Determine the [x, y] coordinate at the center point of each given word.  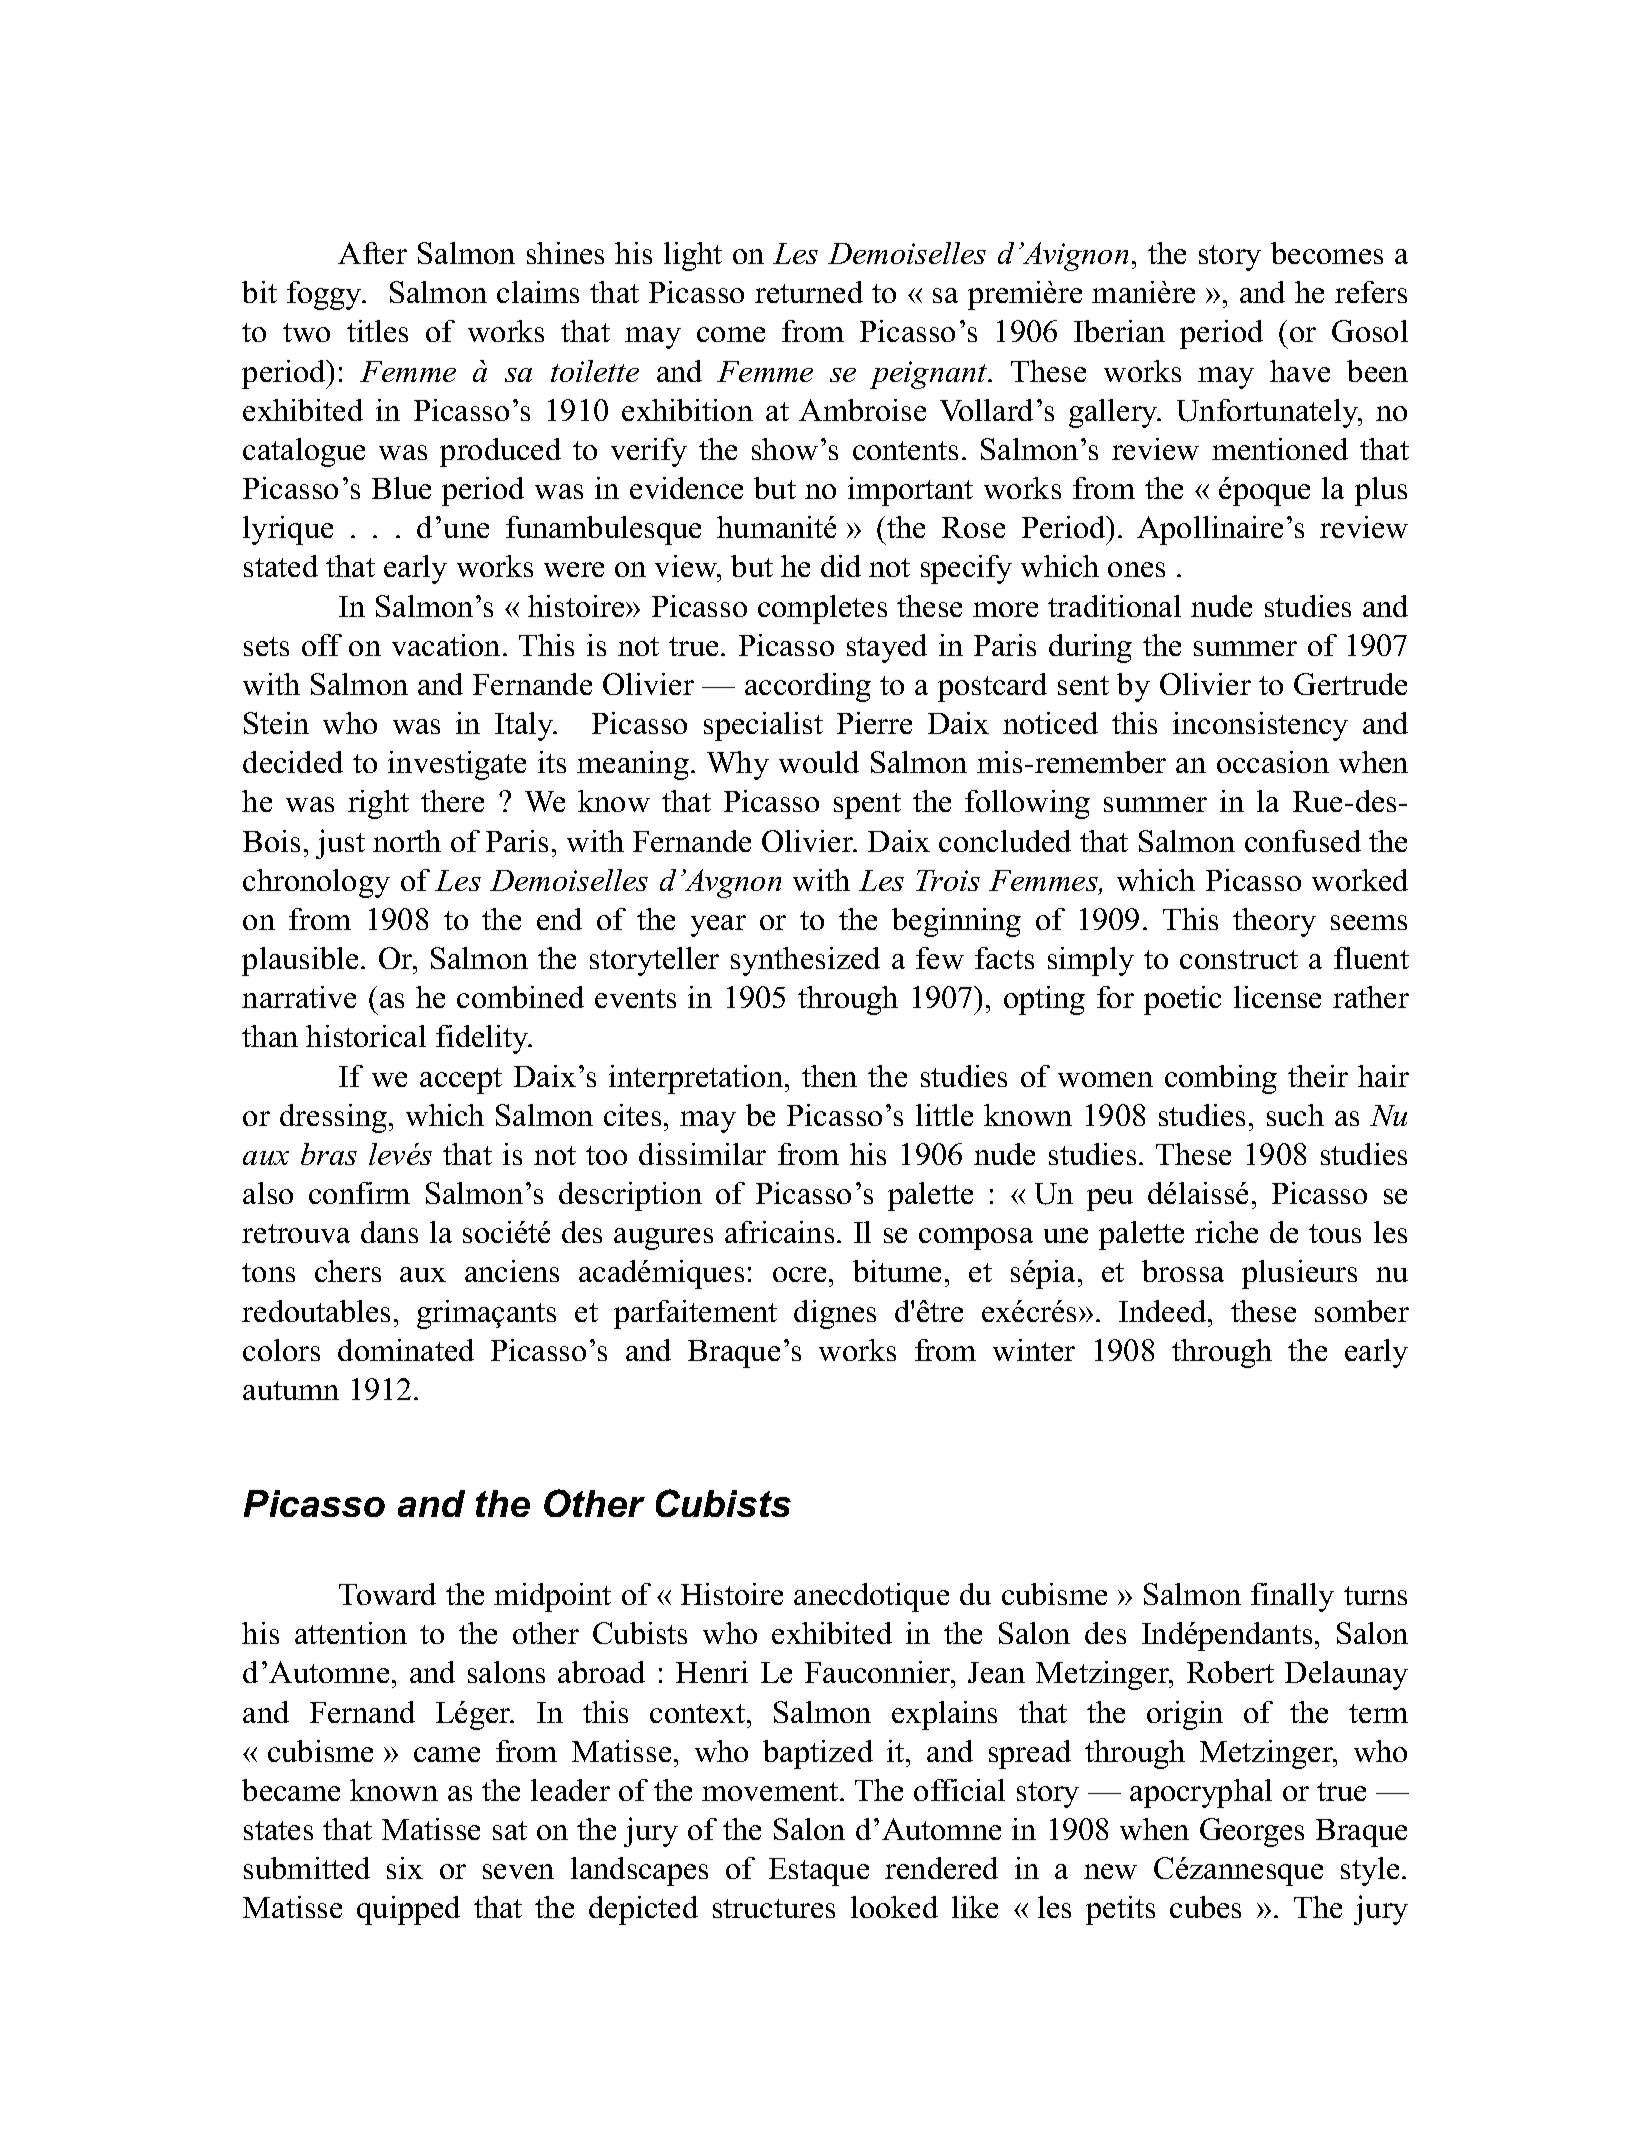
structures [774, 1908]
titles [377, 331]
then [829, 1076]
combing [1221, 1079]
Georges [1252, 1832]
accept [461, 1081]
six [405, 1868]
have [1300, 371]
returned [809, 292]
